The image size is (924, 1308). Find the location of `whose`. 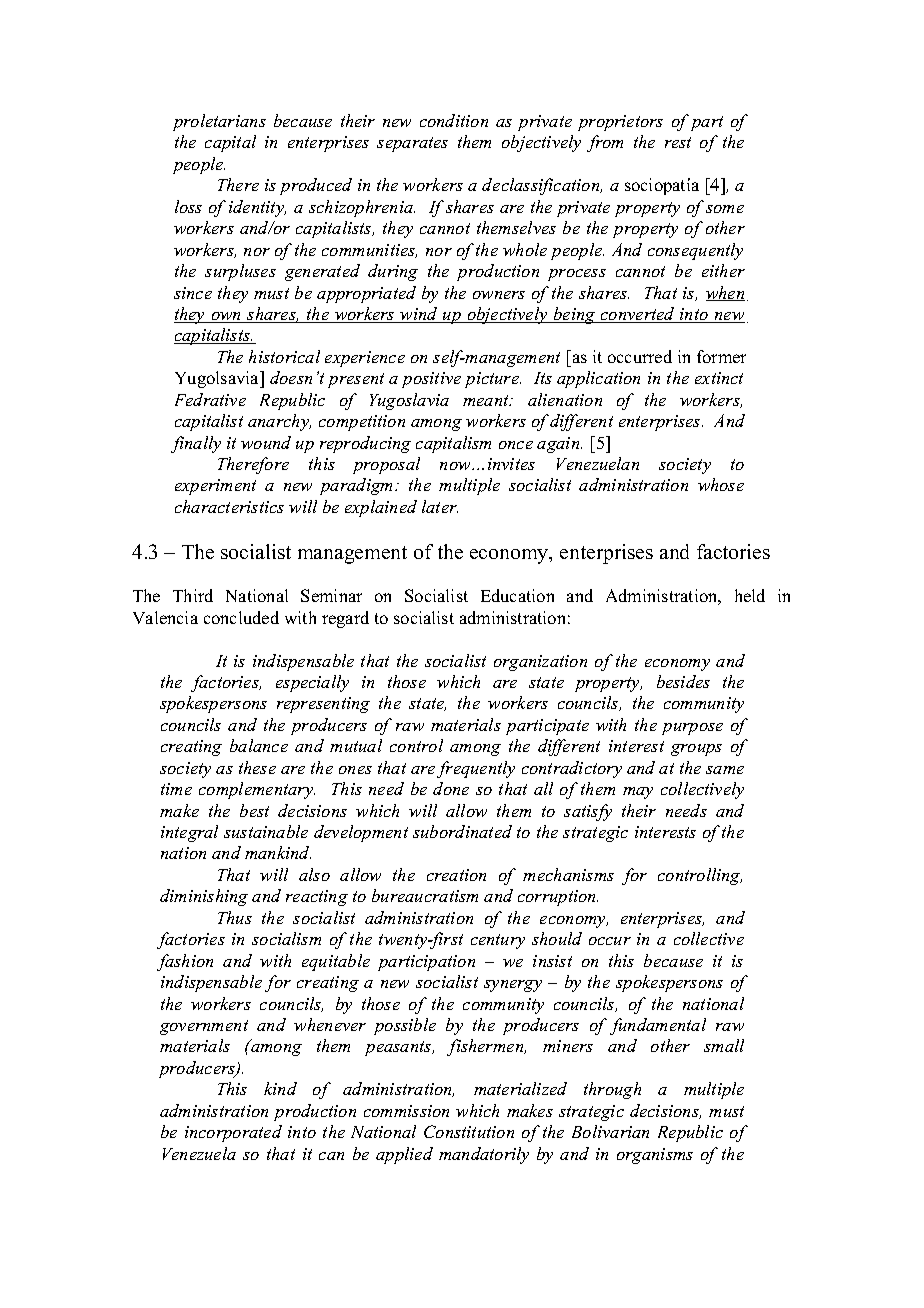

whose is located at coordinates (721, 484).
